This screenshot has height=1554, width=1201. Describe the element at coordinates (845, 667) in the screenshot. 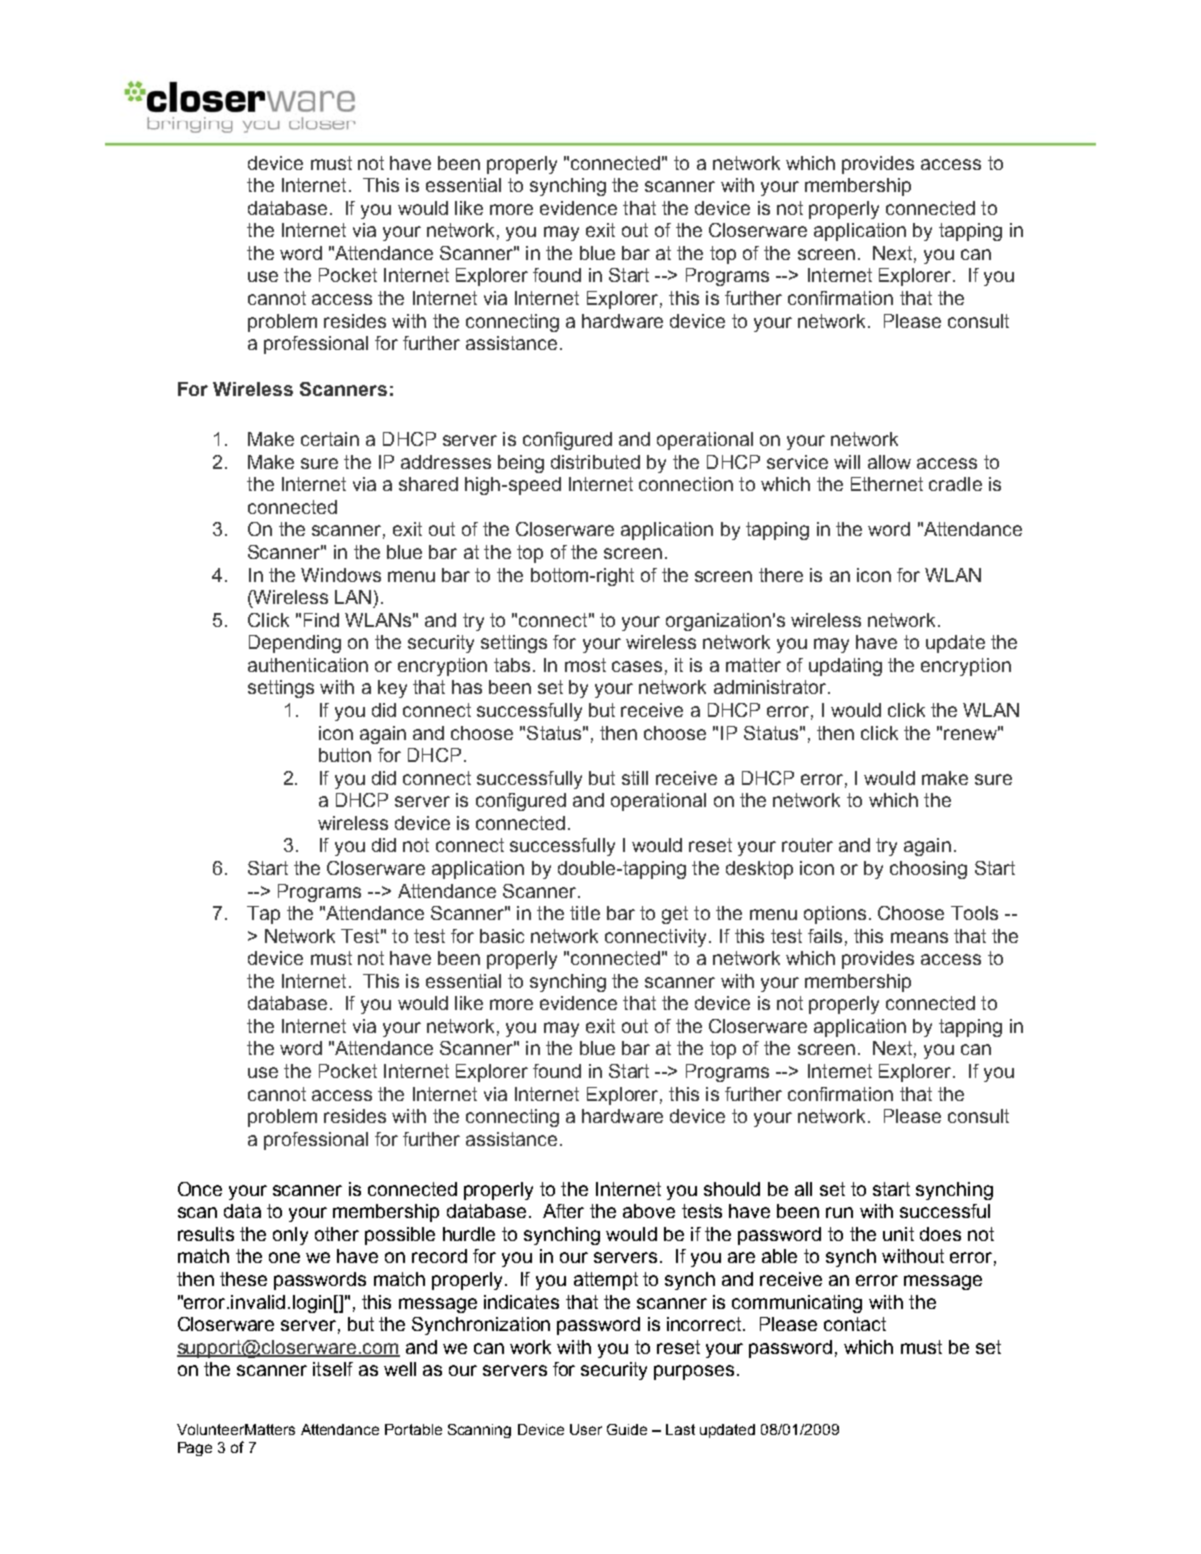

I see `updating` at that location.
